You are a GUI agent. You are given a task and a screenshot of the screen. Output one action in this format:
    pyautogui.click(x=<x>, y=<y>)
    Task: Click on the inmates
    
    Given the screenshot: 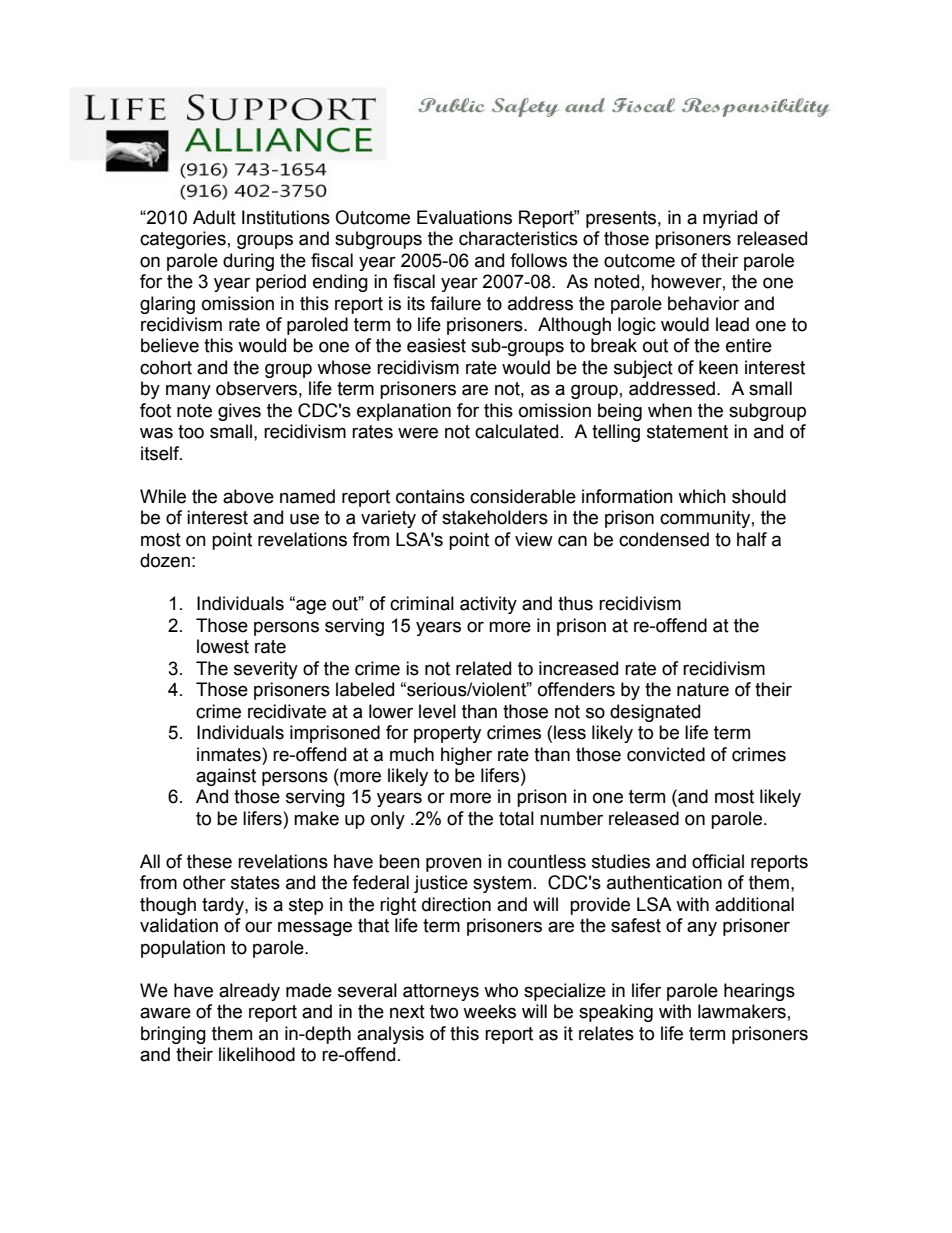 What is the action you would take?
    pyautogui.click(x=230, y=754)
